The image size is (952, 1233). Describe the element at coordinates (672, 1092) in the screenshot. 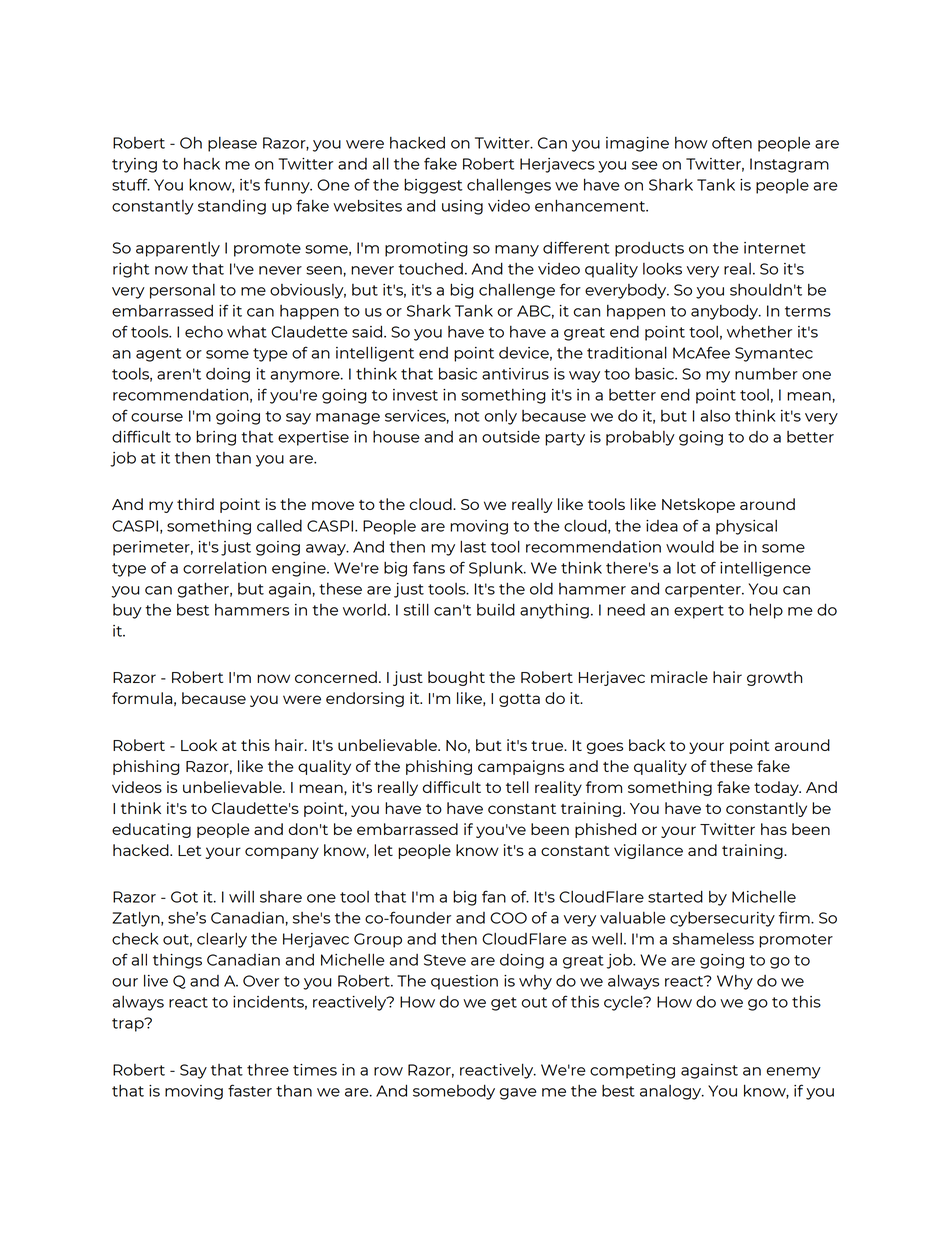

I see `analogy` at that location.
